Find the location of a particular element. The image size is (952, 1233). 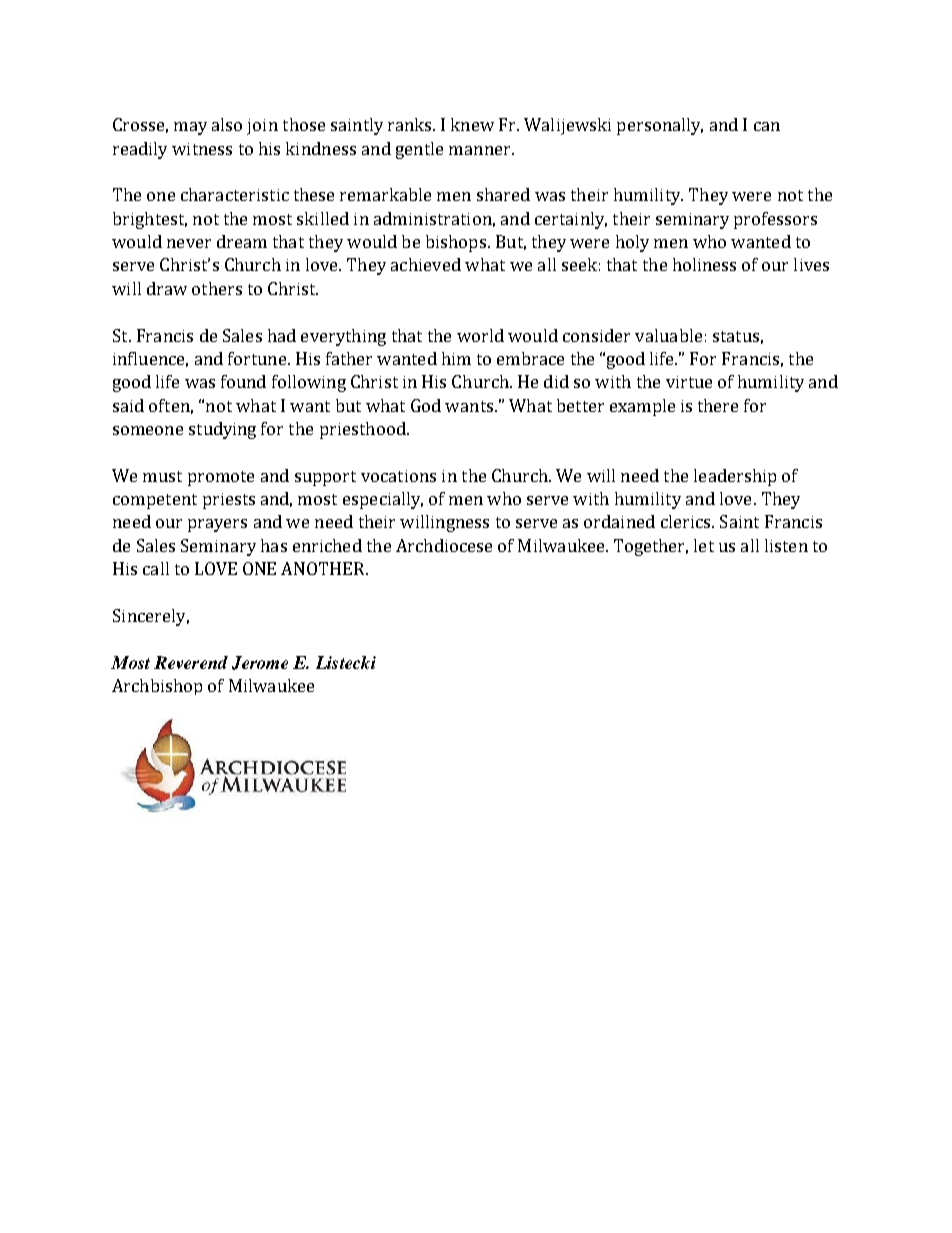

priests is located at coordinates (229, 501).
